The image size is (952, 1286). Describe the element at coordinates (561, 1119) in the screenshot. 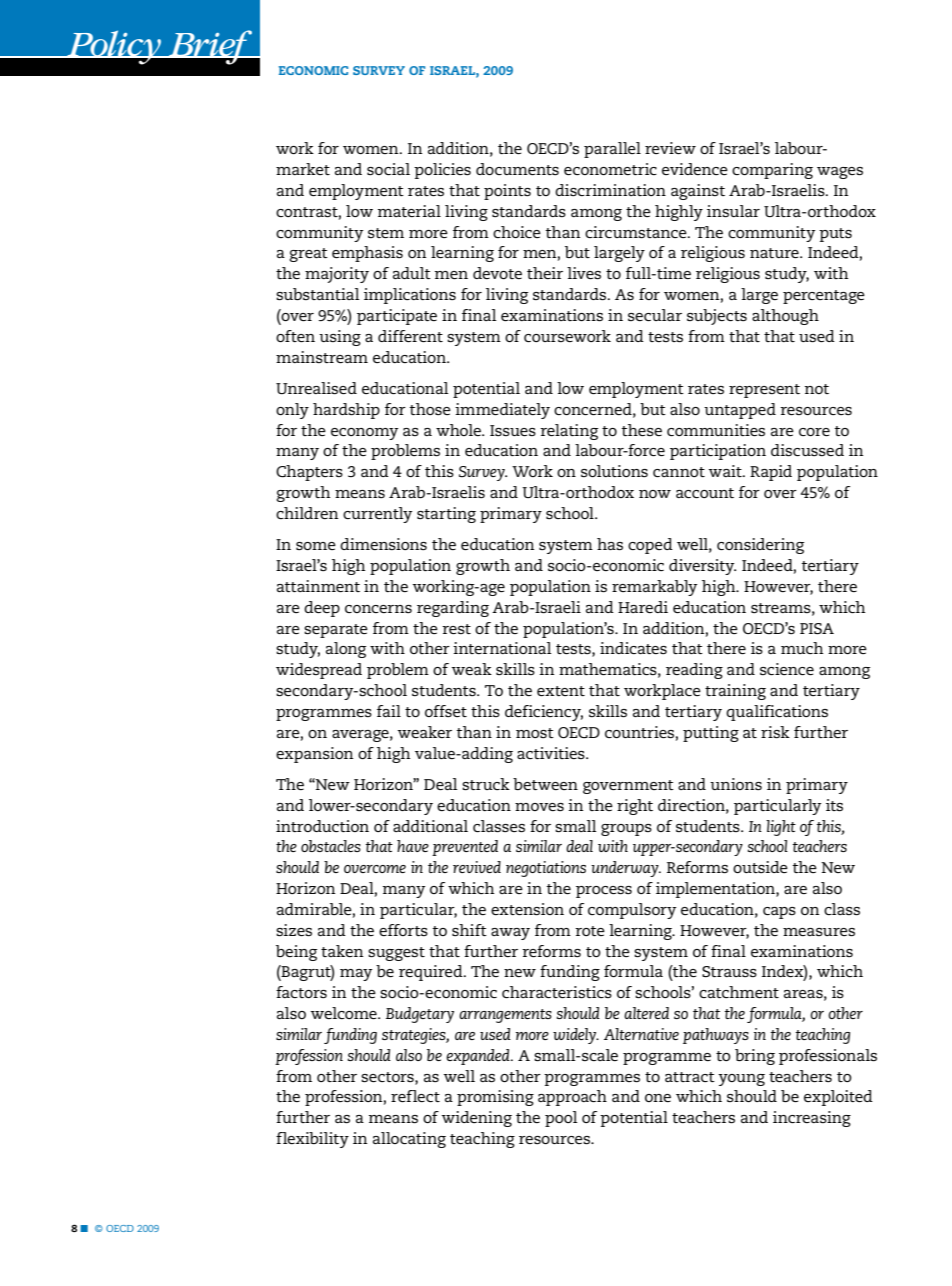

I see `pool` at that location.
